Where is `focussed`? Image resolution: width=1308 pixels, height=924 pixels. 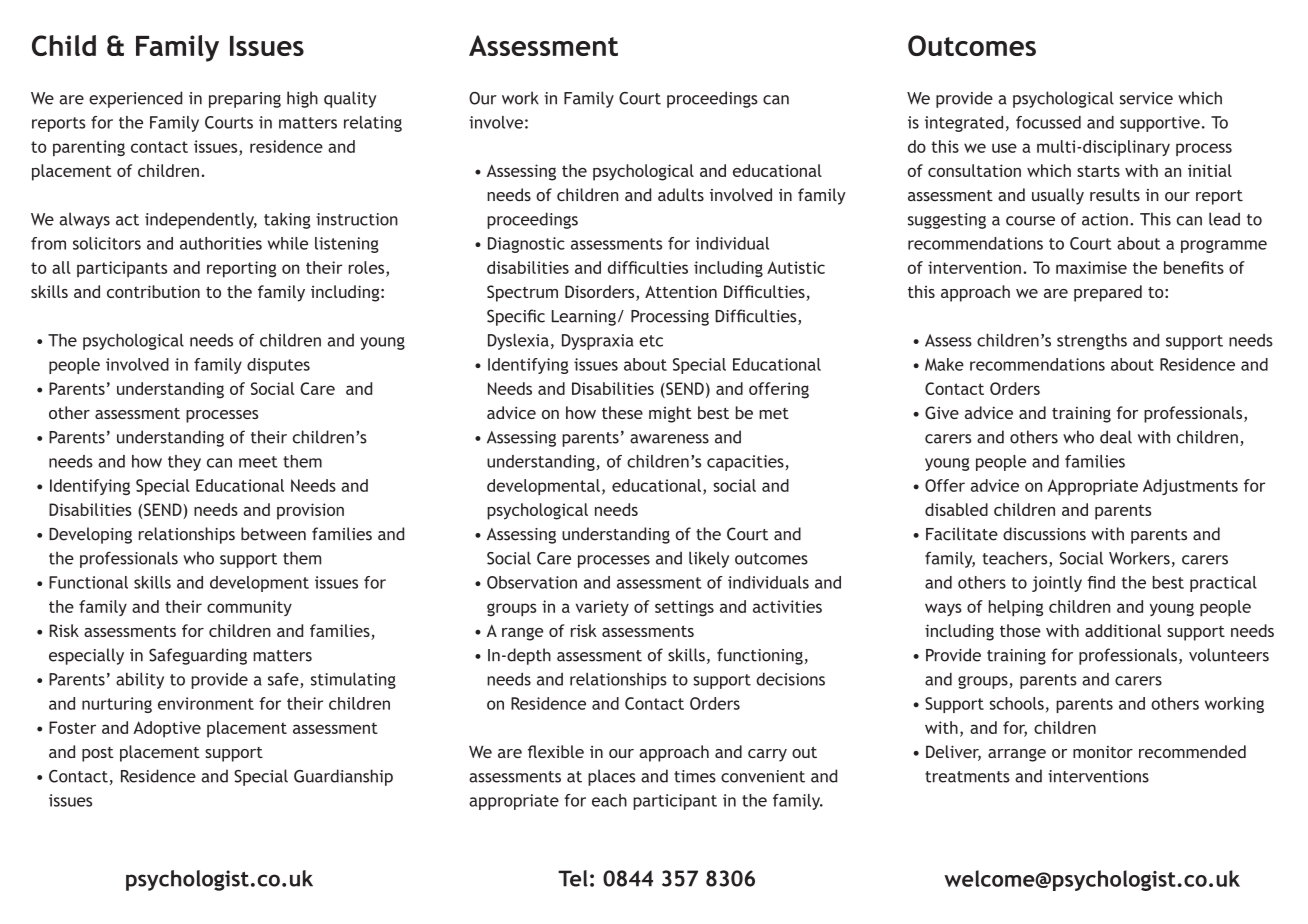 focussed is located at coordinates (1048, 122).
